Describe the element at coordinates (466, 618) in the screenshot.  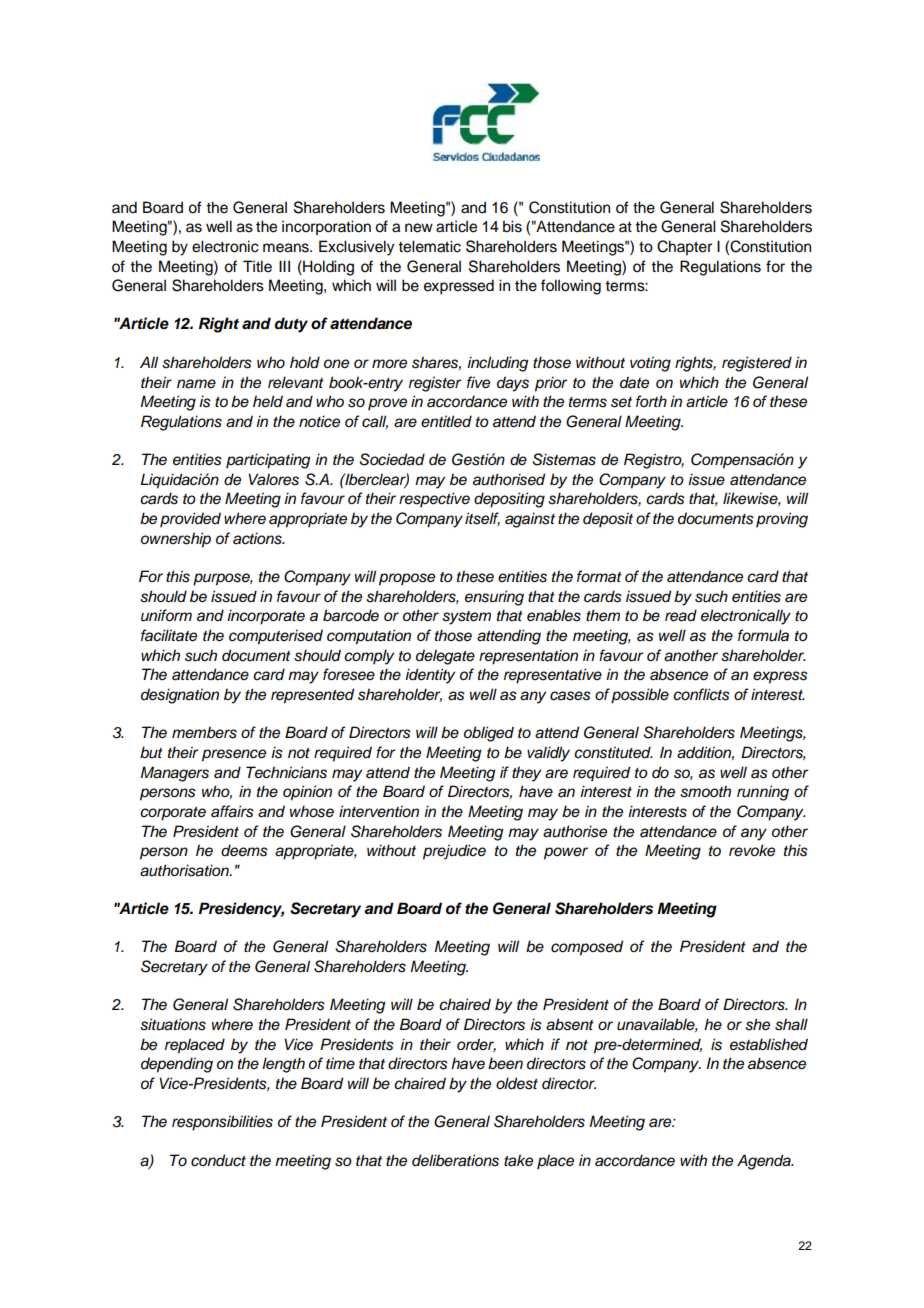
I see `system` at that location.
